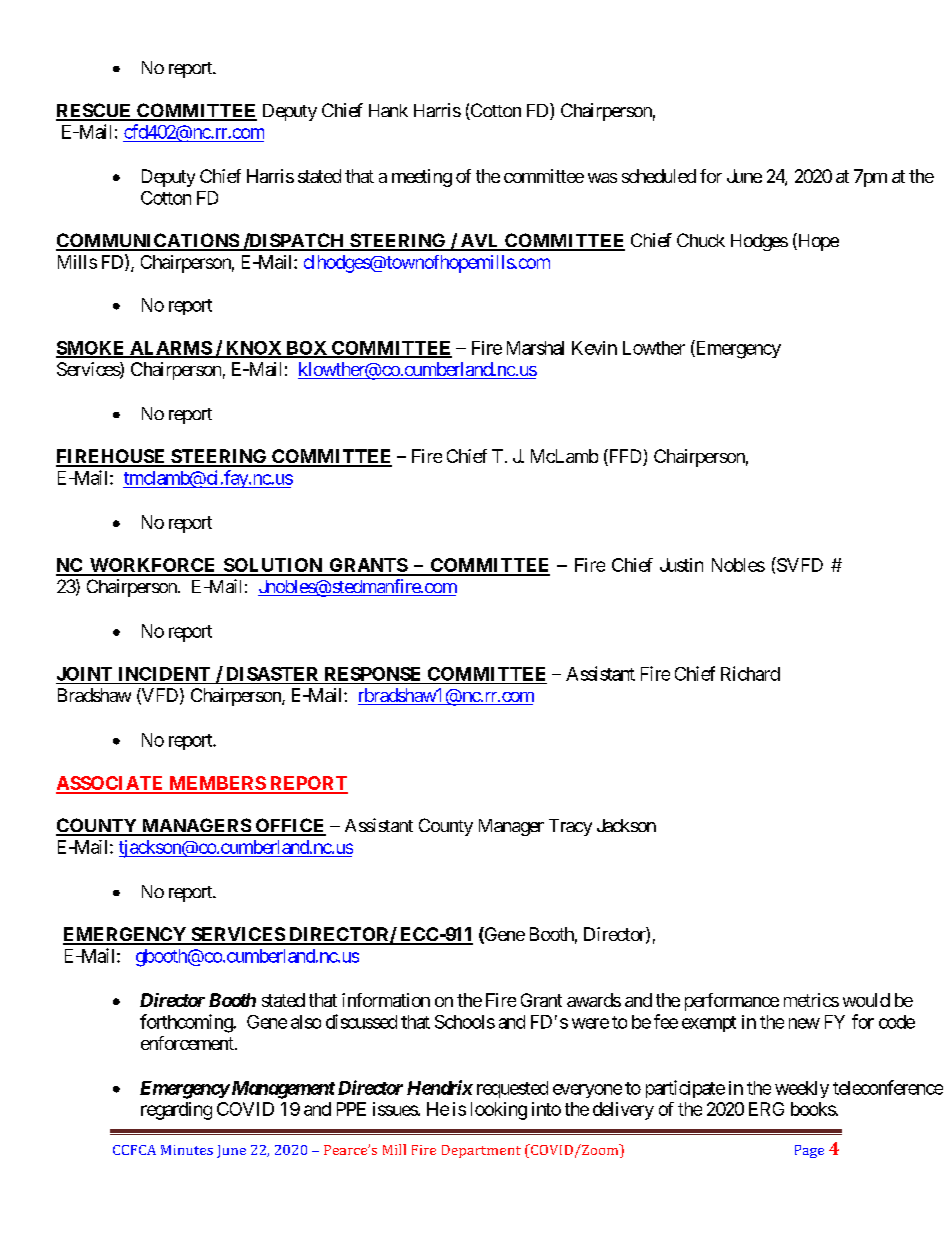 The height and width of the image is (1233, 952). What do you see at coordinates (95, 111) in the image?
I see `RESCUE` at bounding box center [95, 111].
